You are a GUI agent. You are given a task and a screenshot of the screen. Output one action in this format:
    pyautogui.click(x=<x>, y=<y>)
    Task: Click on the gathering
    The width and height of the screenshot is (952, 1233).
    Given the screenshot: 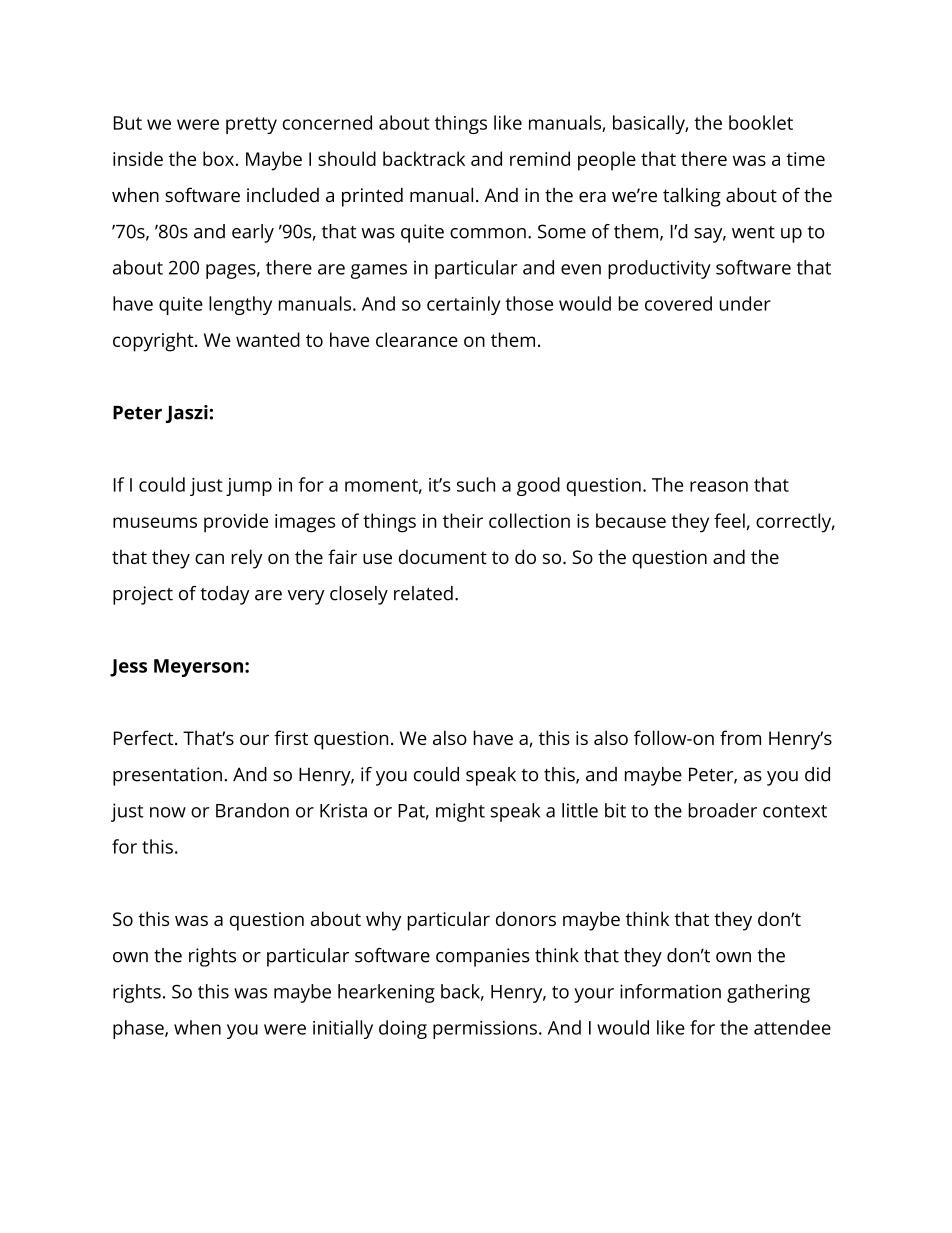 What is the action you would take?
    pyautogui.click(x=768, y=993)
